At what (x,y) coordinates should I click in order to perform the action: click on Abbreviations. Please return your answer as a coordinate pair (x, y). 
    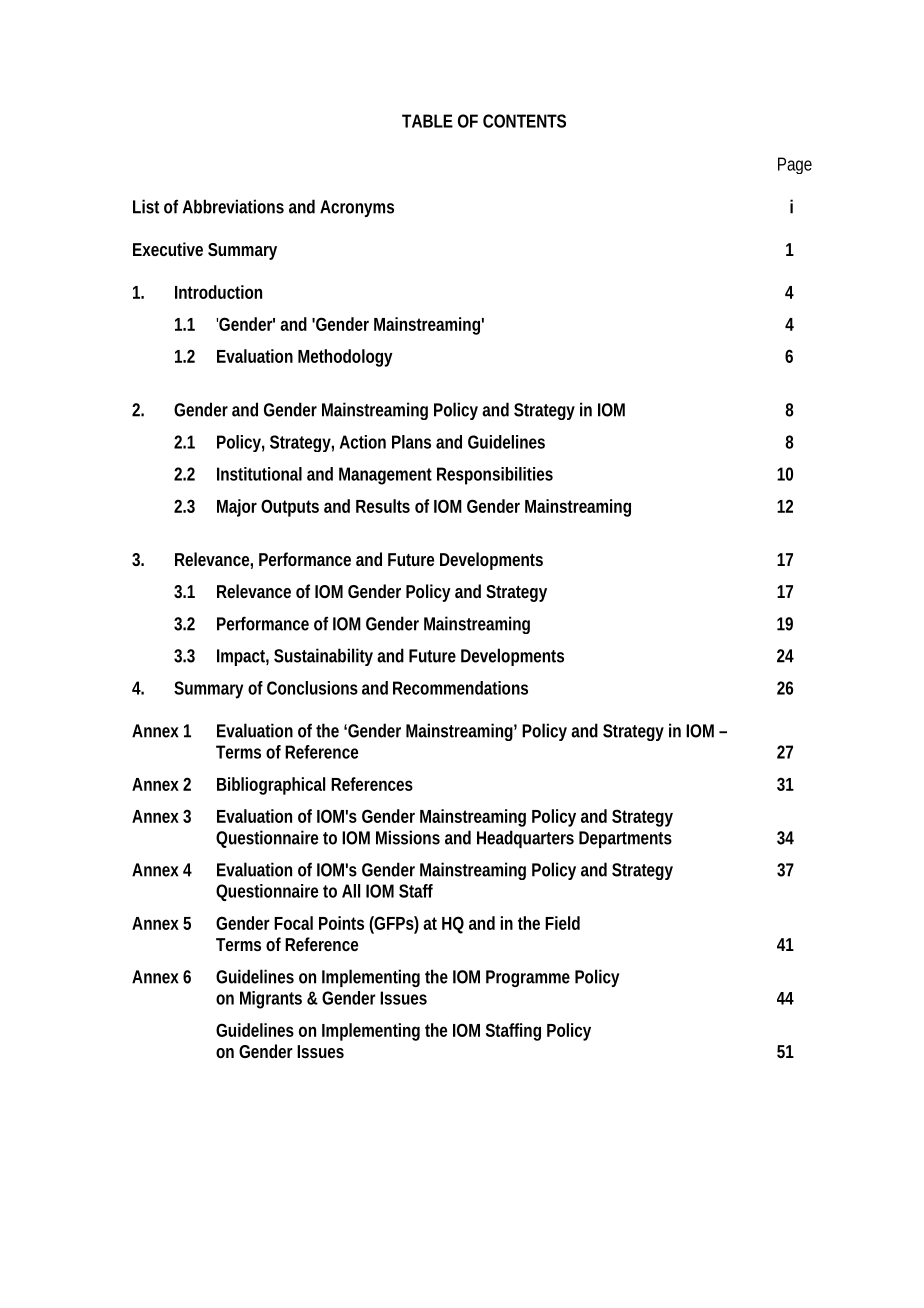
    Looking at the image, I should click on (233, 206).
